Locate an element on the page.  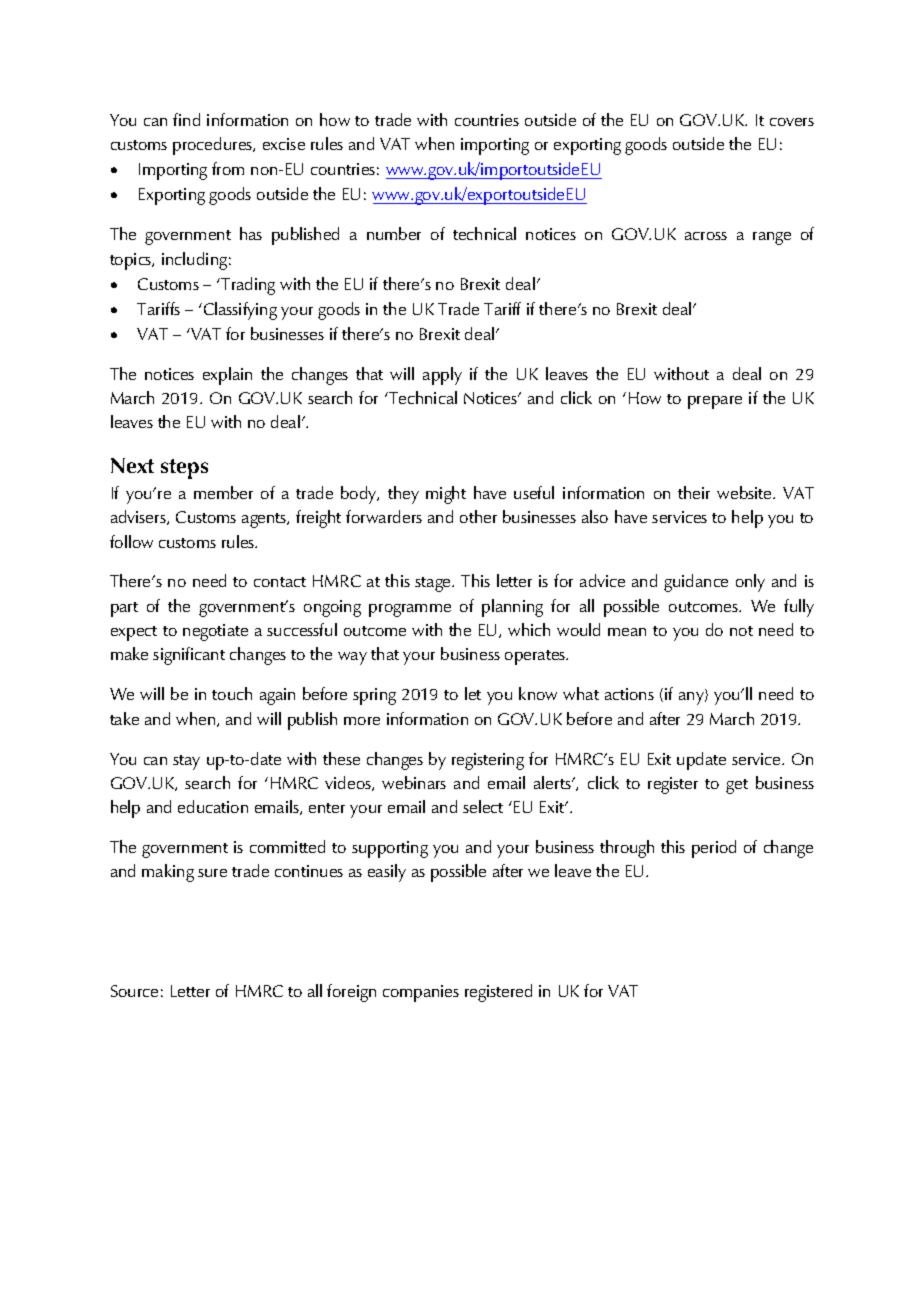
Source is located at coordinates (134, 991).
